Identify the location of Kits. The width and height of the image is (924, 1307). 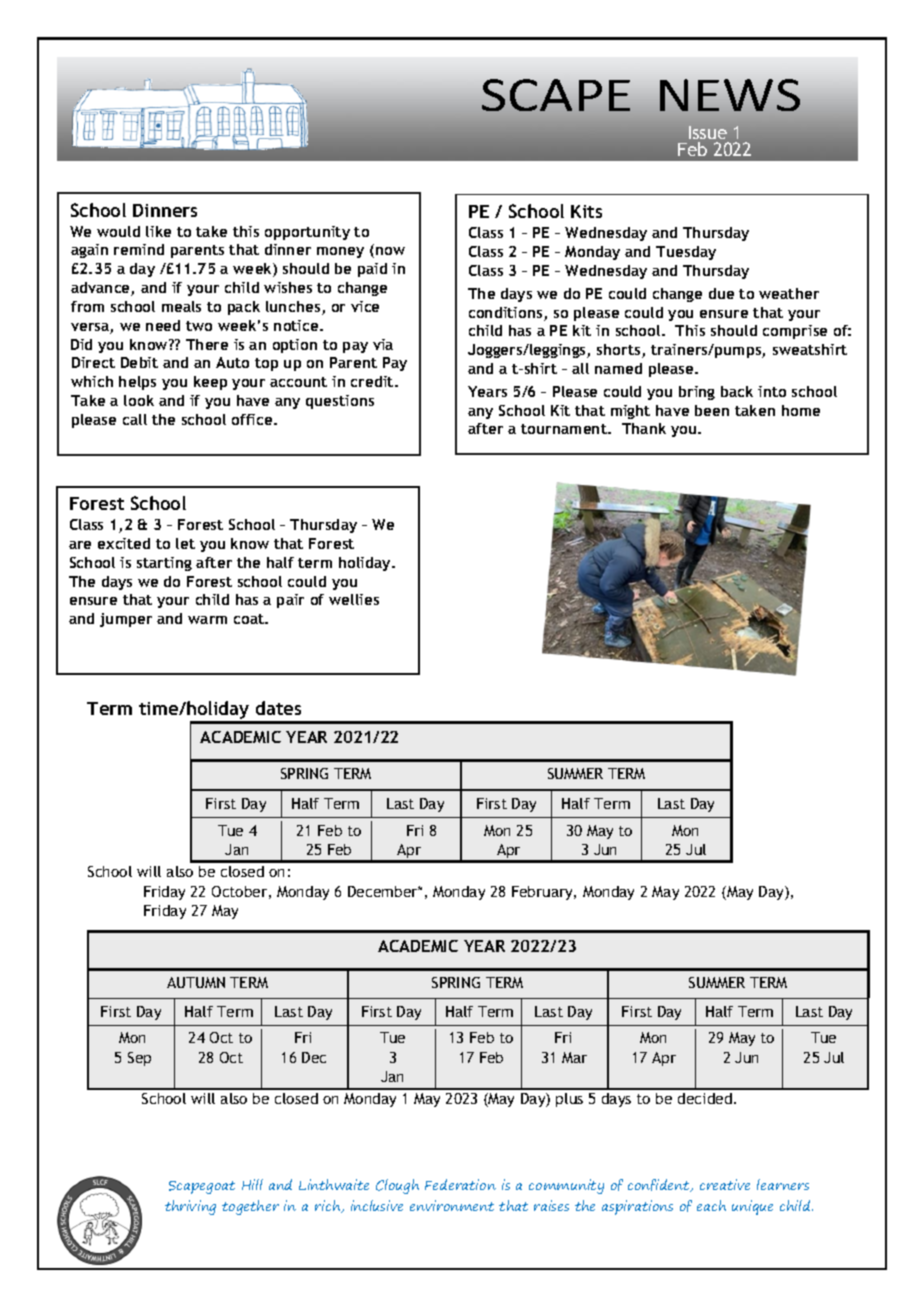
(586, 211).
